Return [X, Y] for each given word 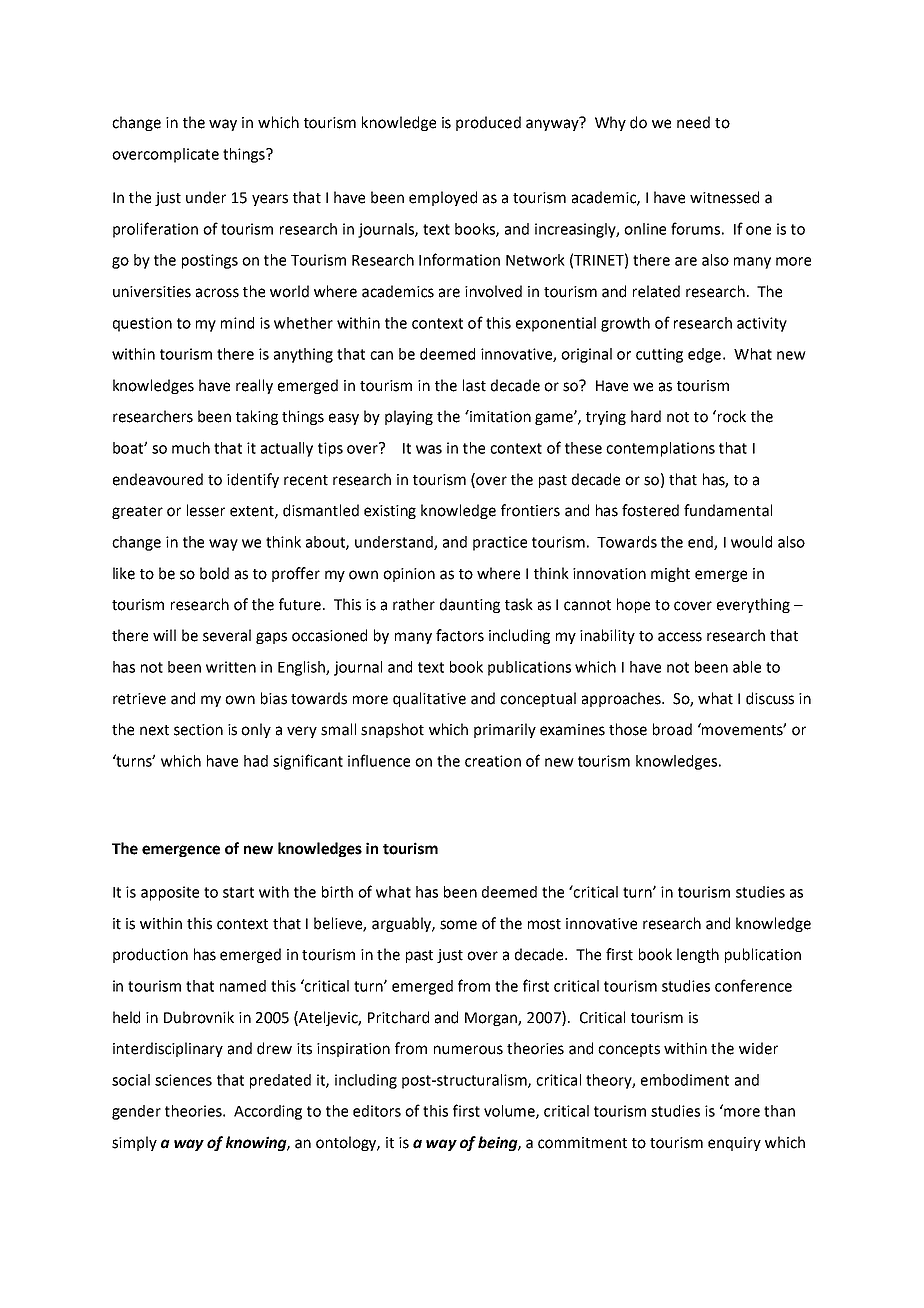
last [474, 385]
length [698, 955]
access [680, 637]
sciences [183, 1080]
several [227, 635]
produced [488, 123]
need [693, 122]
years [270, 200]
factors [460, 635]
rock [730, 416]
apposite [170, 893]
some [458, 925]
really [254, 386]
